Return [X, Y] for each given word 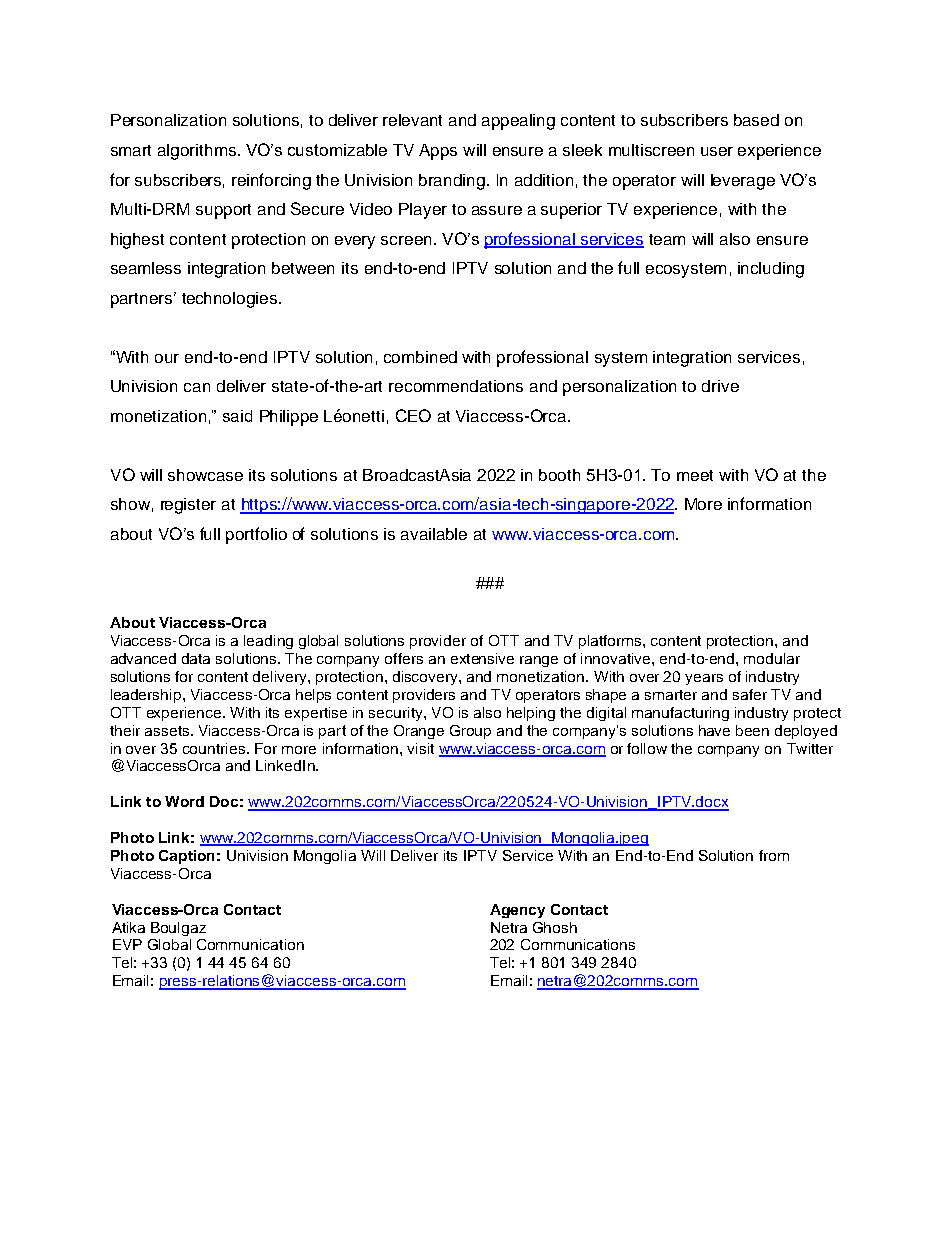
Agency [517, 911]
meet [695, 475]
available [434, 534]
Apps [438, 152]
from [774, 855]
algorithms [198, 152]
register [188, 506]
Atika [128, 927]
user [717, 151]
